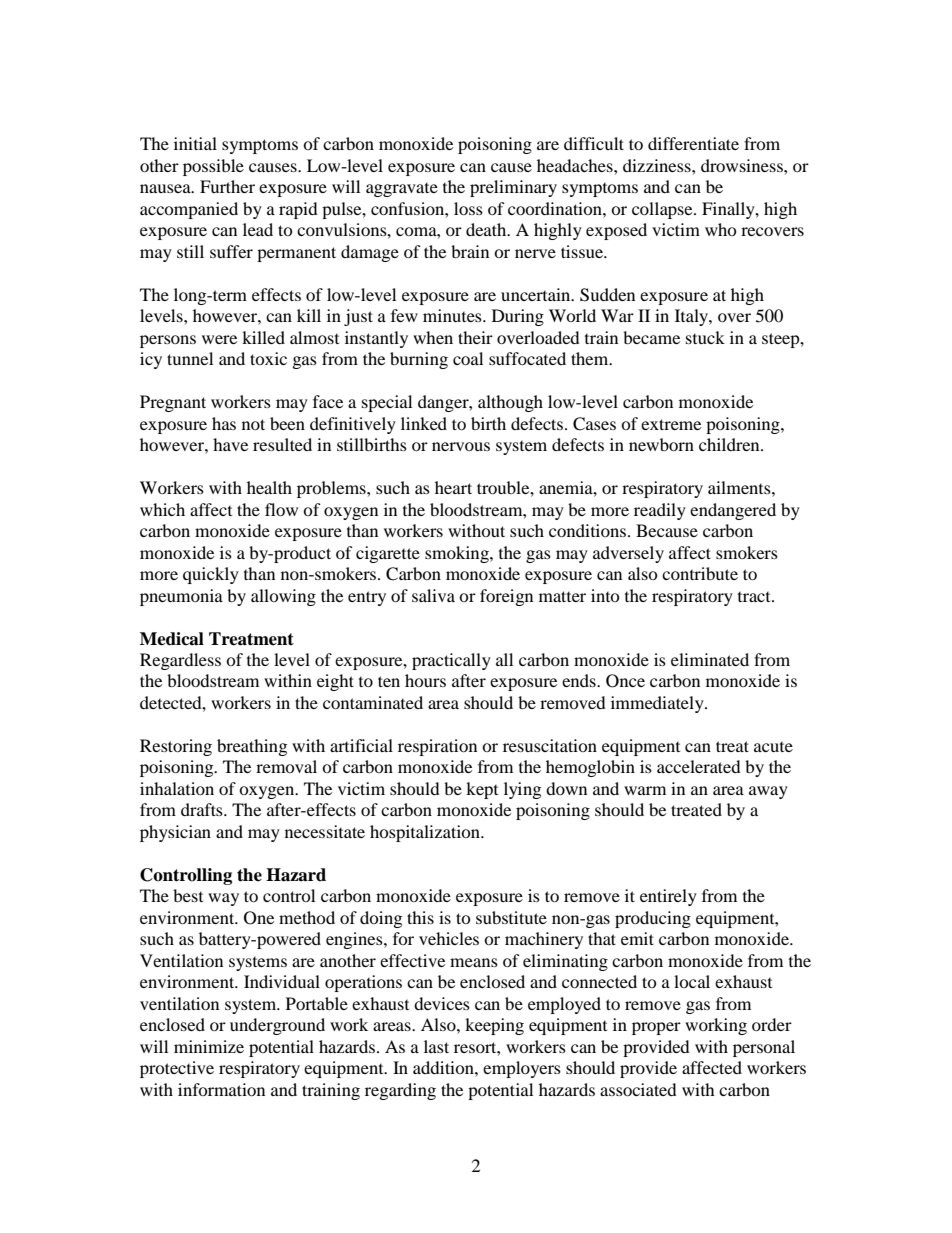 The width and height of the page is (952, 1233). What do you see at coordinates (730, 444) in the page?
I see `children` at bounding box center [730, 444].
